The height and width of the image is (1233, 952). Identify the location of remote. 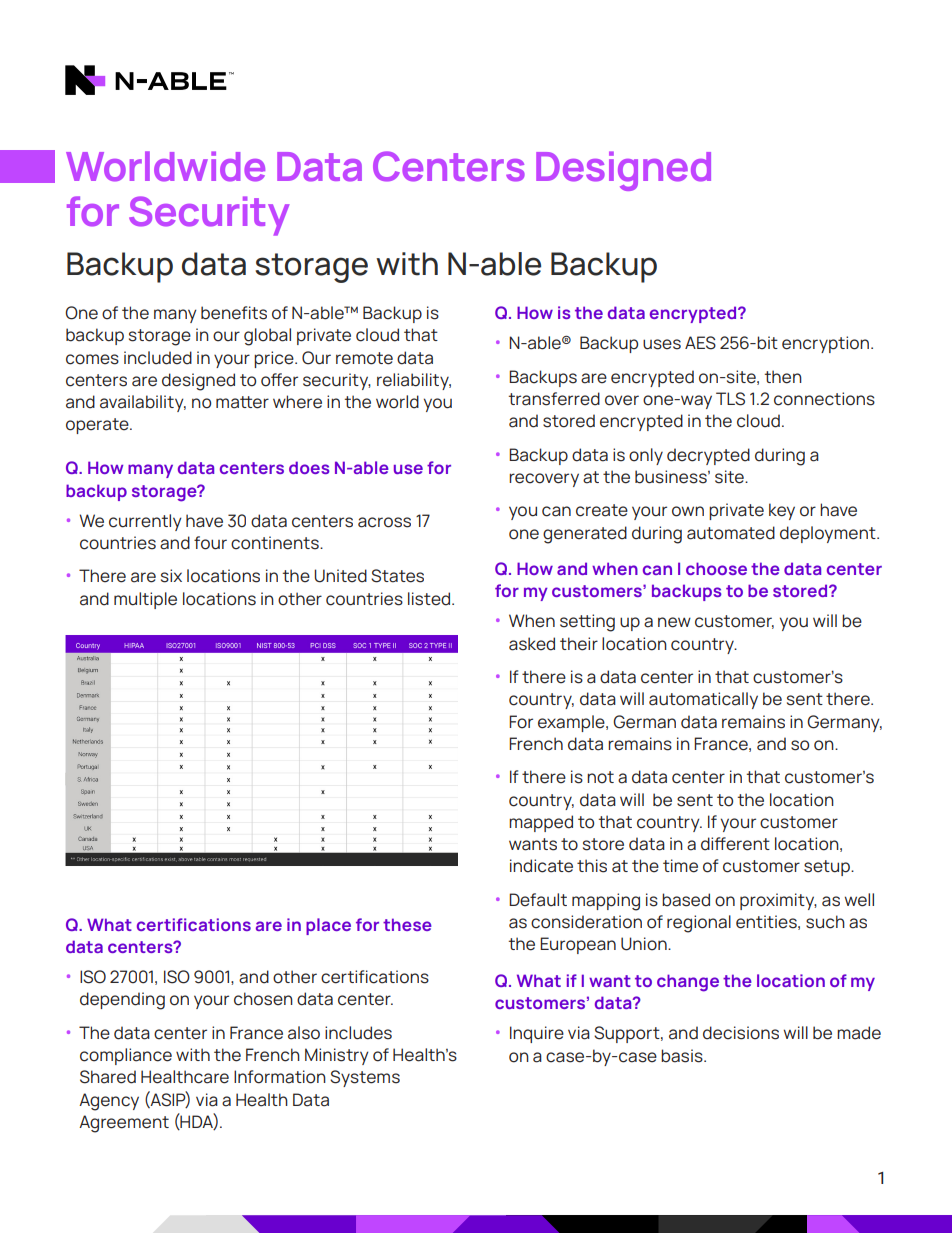
(364, 358).
